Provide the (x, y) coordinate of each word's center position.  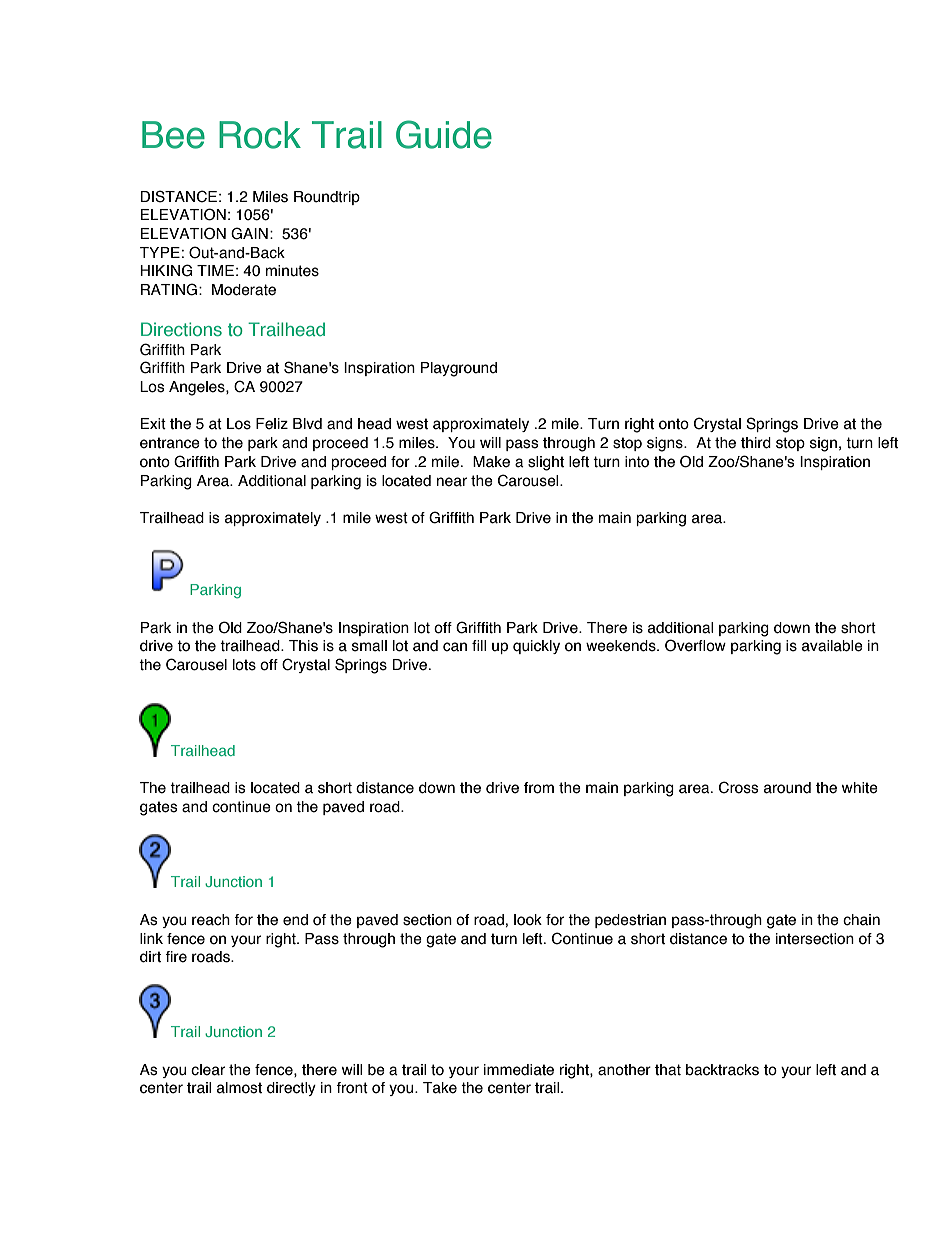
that (668, 1070)
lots (244, 665)
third (756, 443)
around (787, 788)
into (637, 462)
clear (208, 1070)
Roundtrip (327, 198)
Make (491, 462)
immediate (519, 1070)
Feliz (272, 424)
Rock (260, 135)
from (539, 788)
